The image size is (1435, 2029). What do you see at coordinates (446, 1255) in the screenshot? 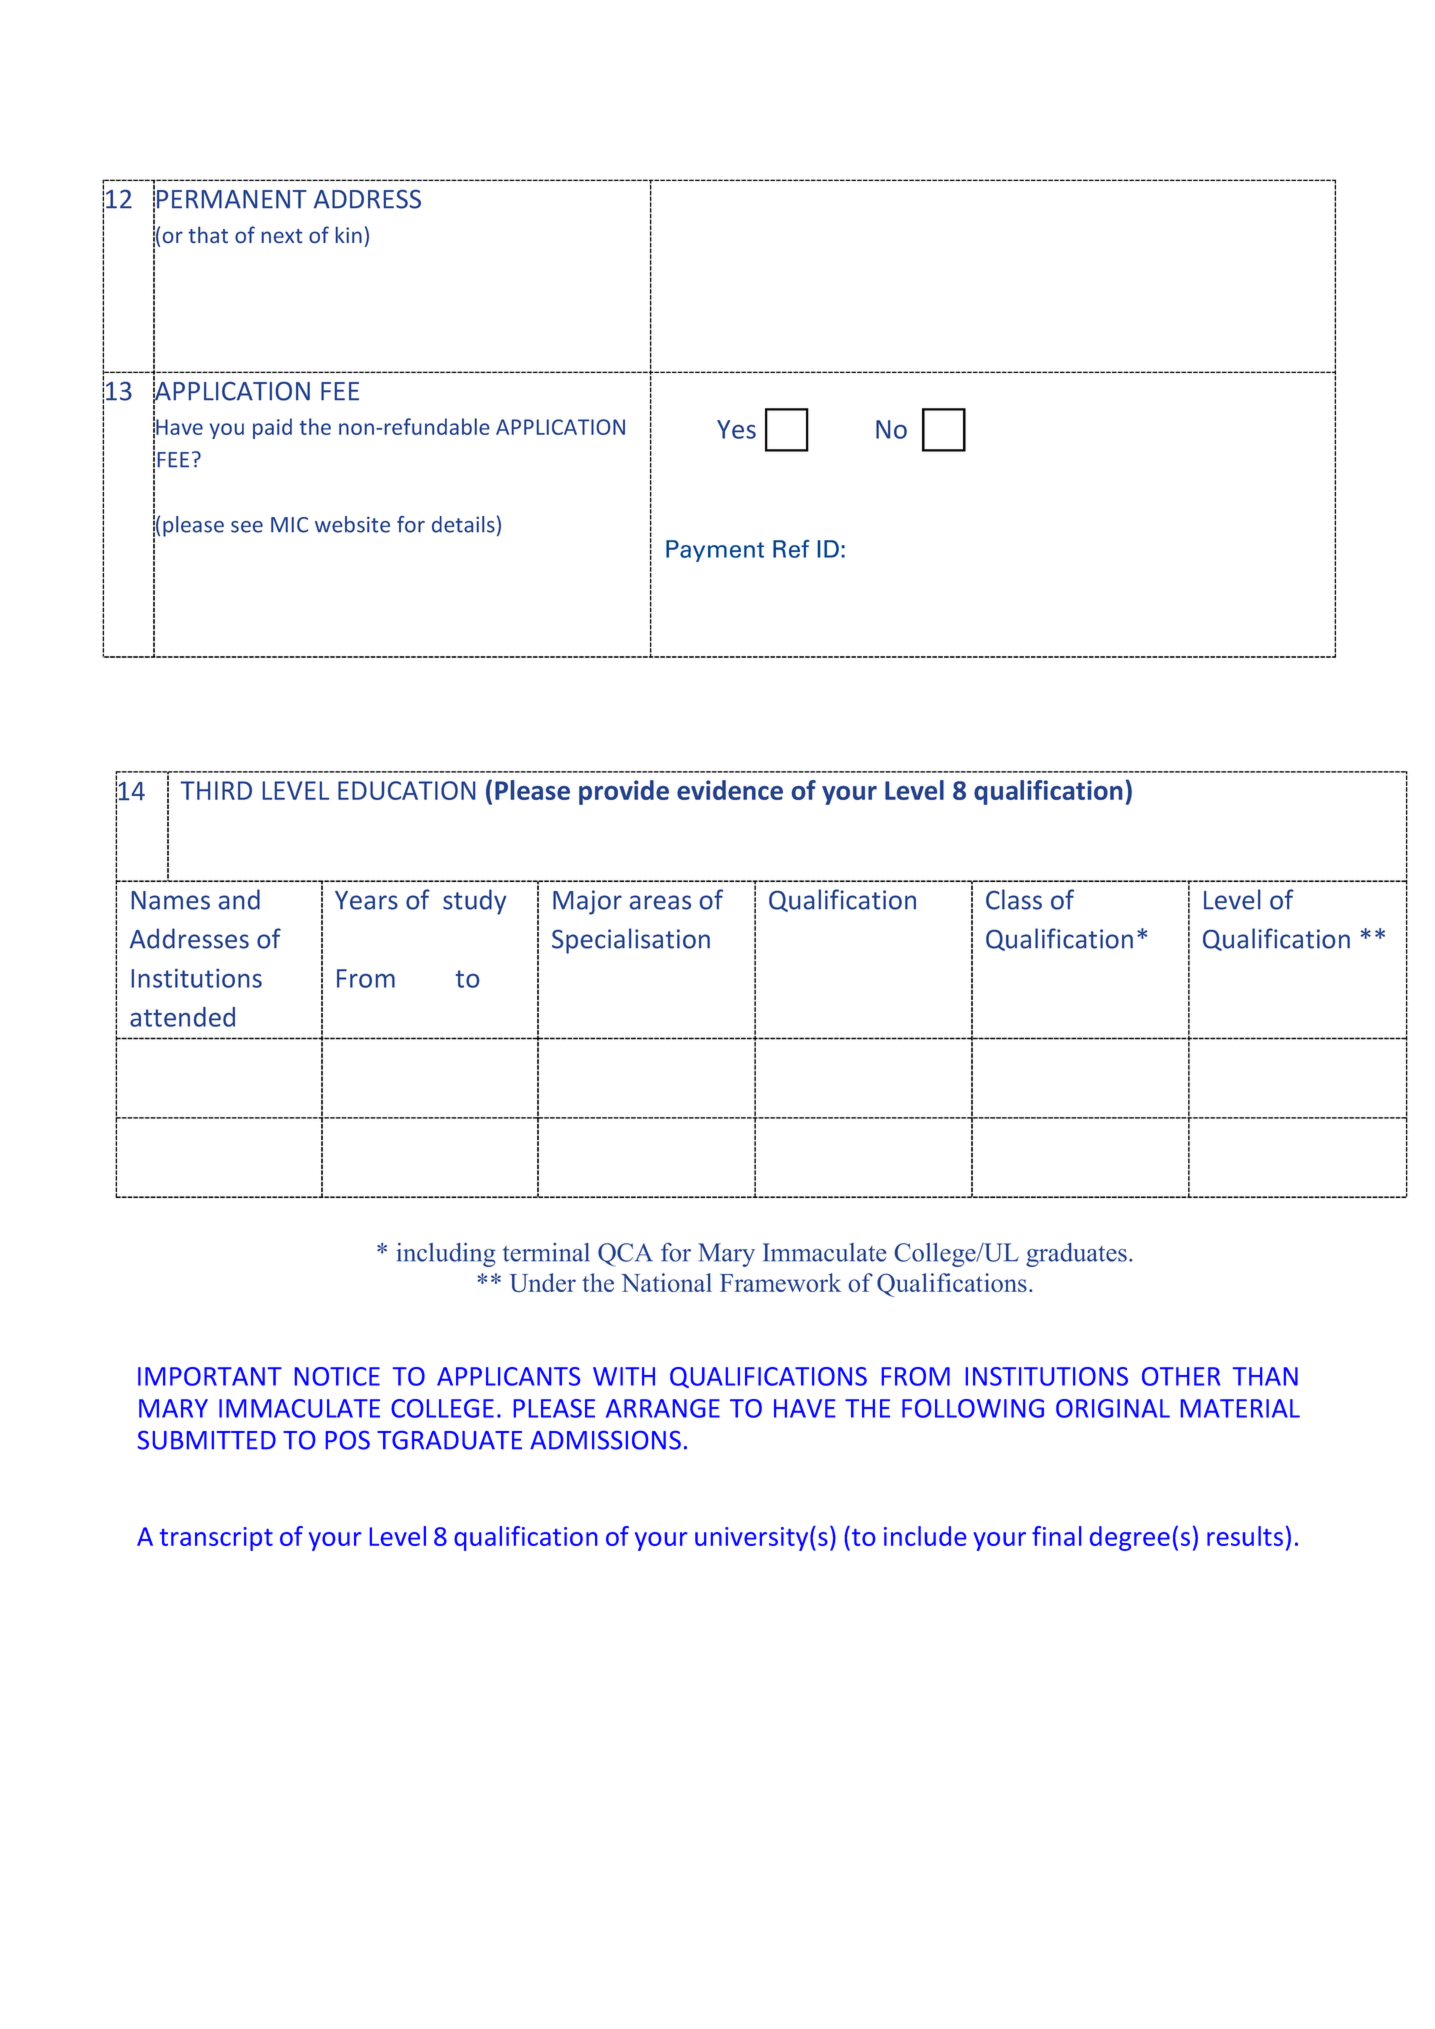
I see `including` at bounding box center [446, 1255].
